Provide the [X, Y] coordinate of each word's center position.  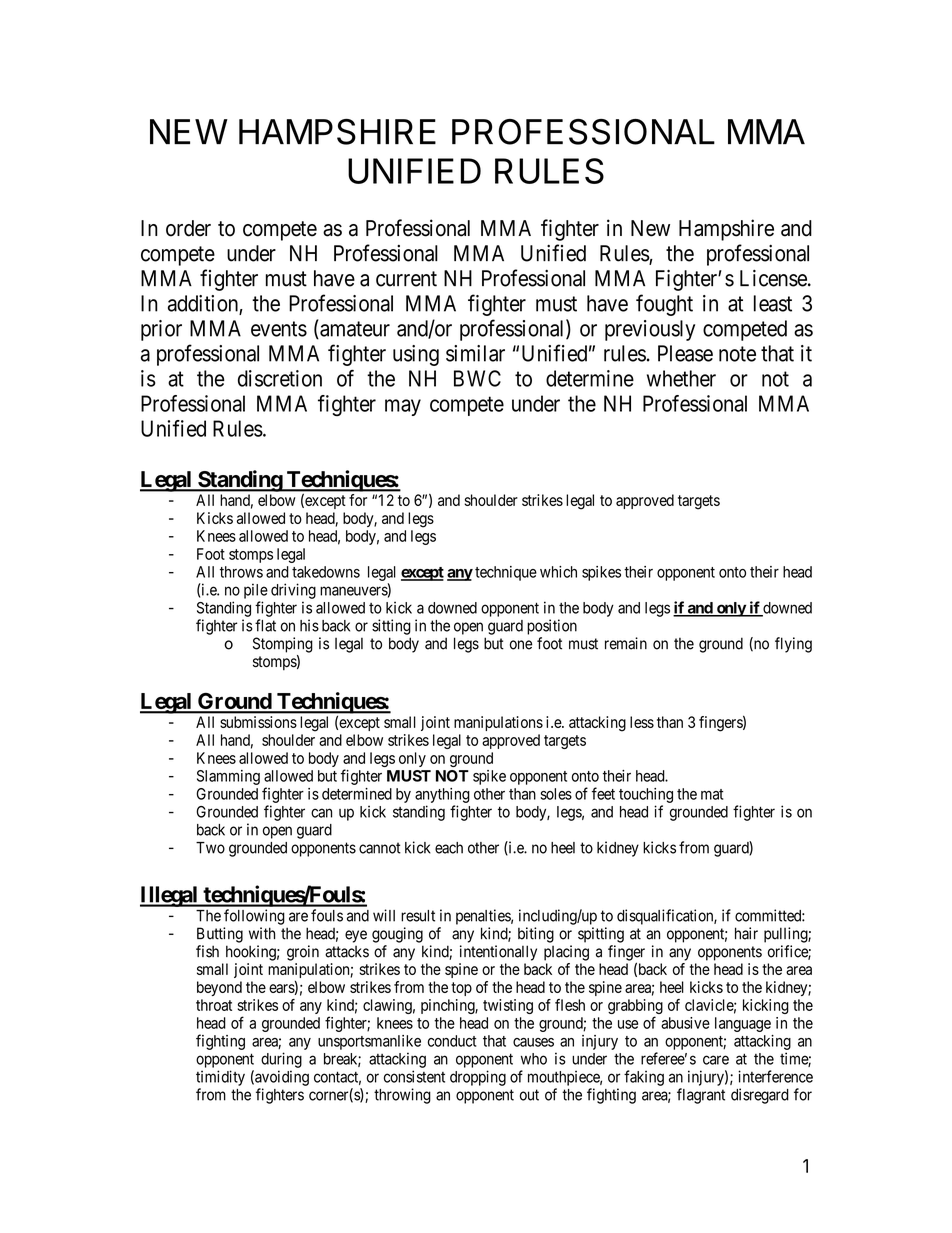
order [188, 228]
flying [793, 645]
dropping [478, 1078]
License [773, 278]
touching [646, 795]
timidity [220, 1078]
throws [241, 572]
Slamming [228, 777]
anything [442, 795]
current [406, 279]
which [558, 572]
